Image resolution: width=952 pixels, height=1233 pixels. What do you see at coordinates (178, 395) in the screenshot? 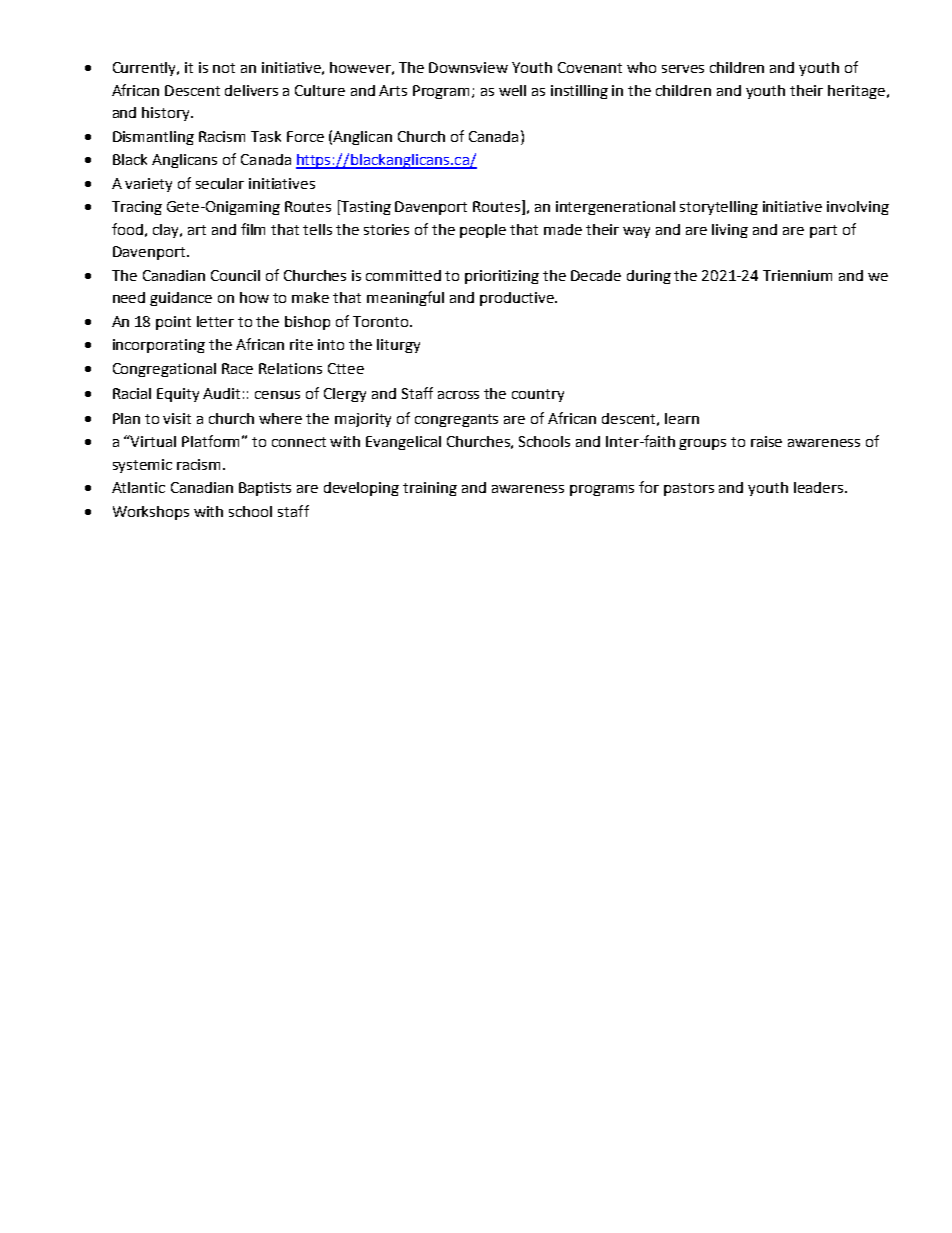
I see `Equity` at bounding box center [178, 395].
